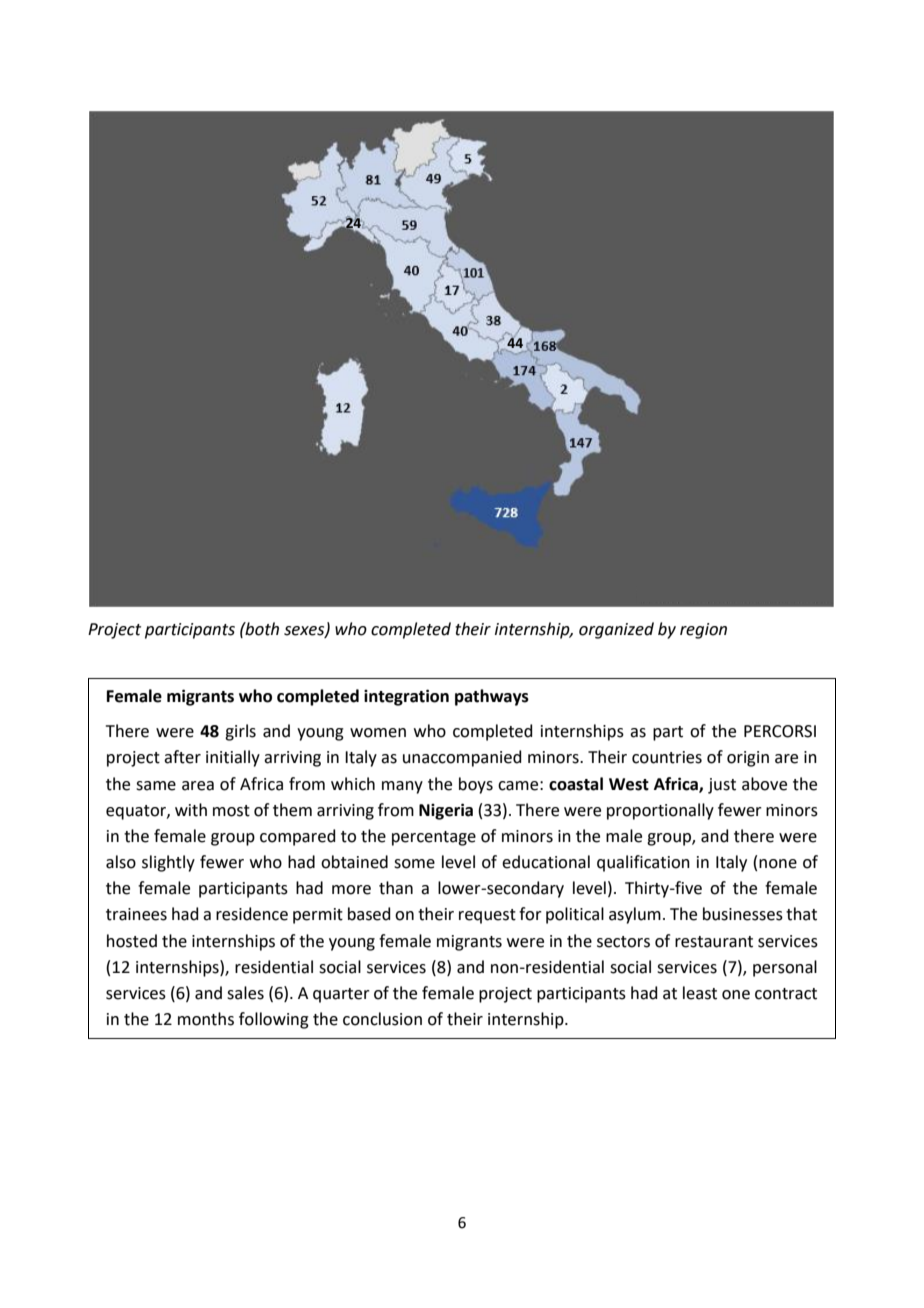 This screenshot has width=924, height=1308. I want to click on proportionally, so click(660, 811).
